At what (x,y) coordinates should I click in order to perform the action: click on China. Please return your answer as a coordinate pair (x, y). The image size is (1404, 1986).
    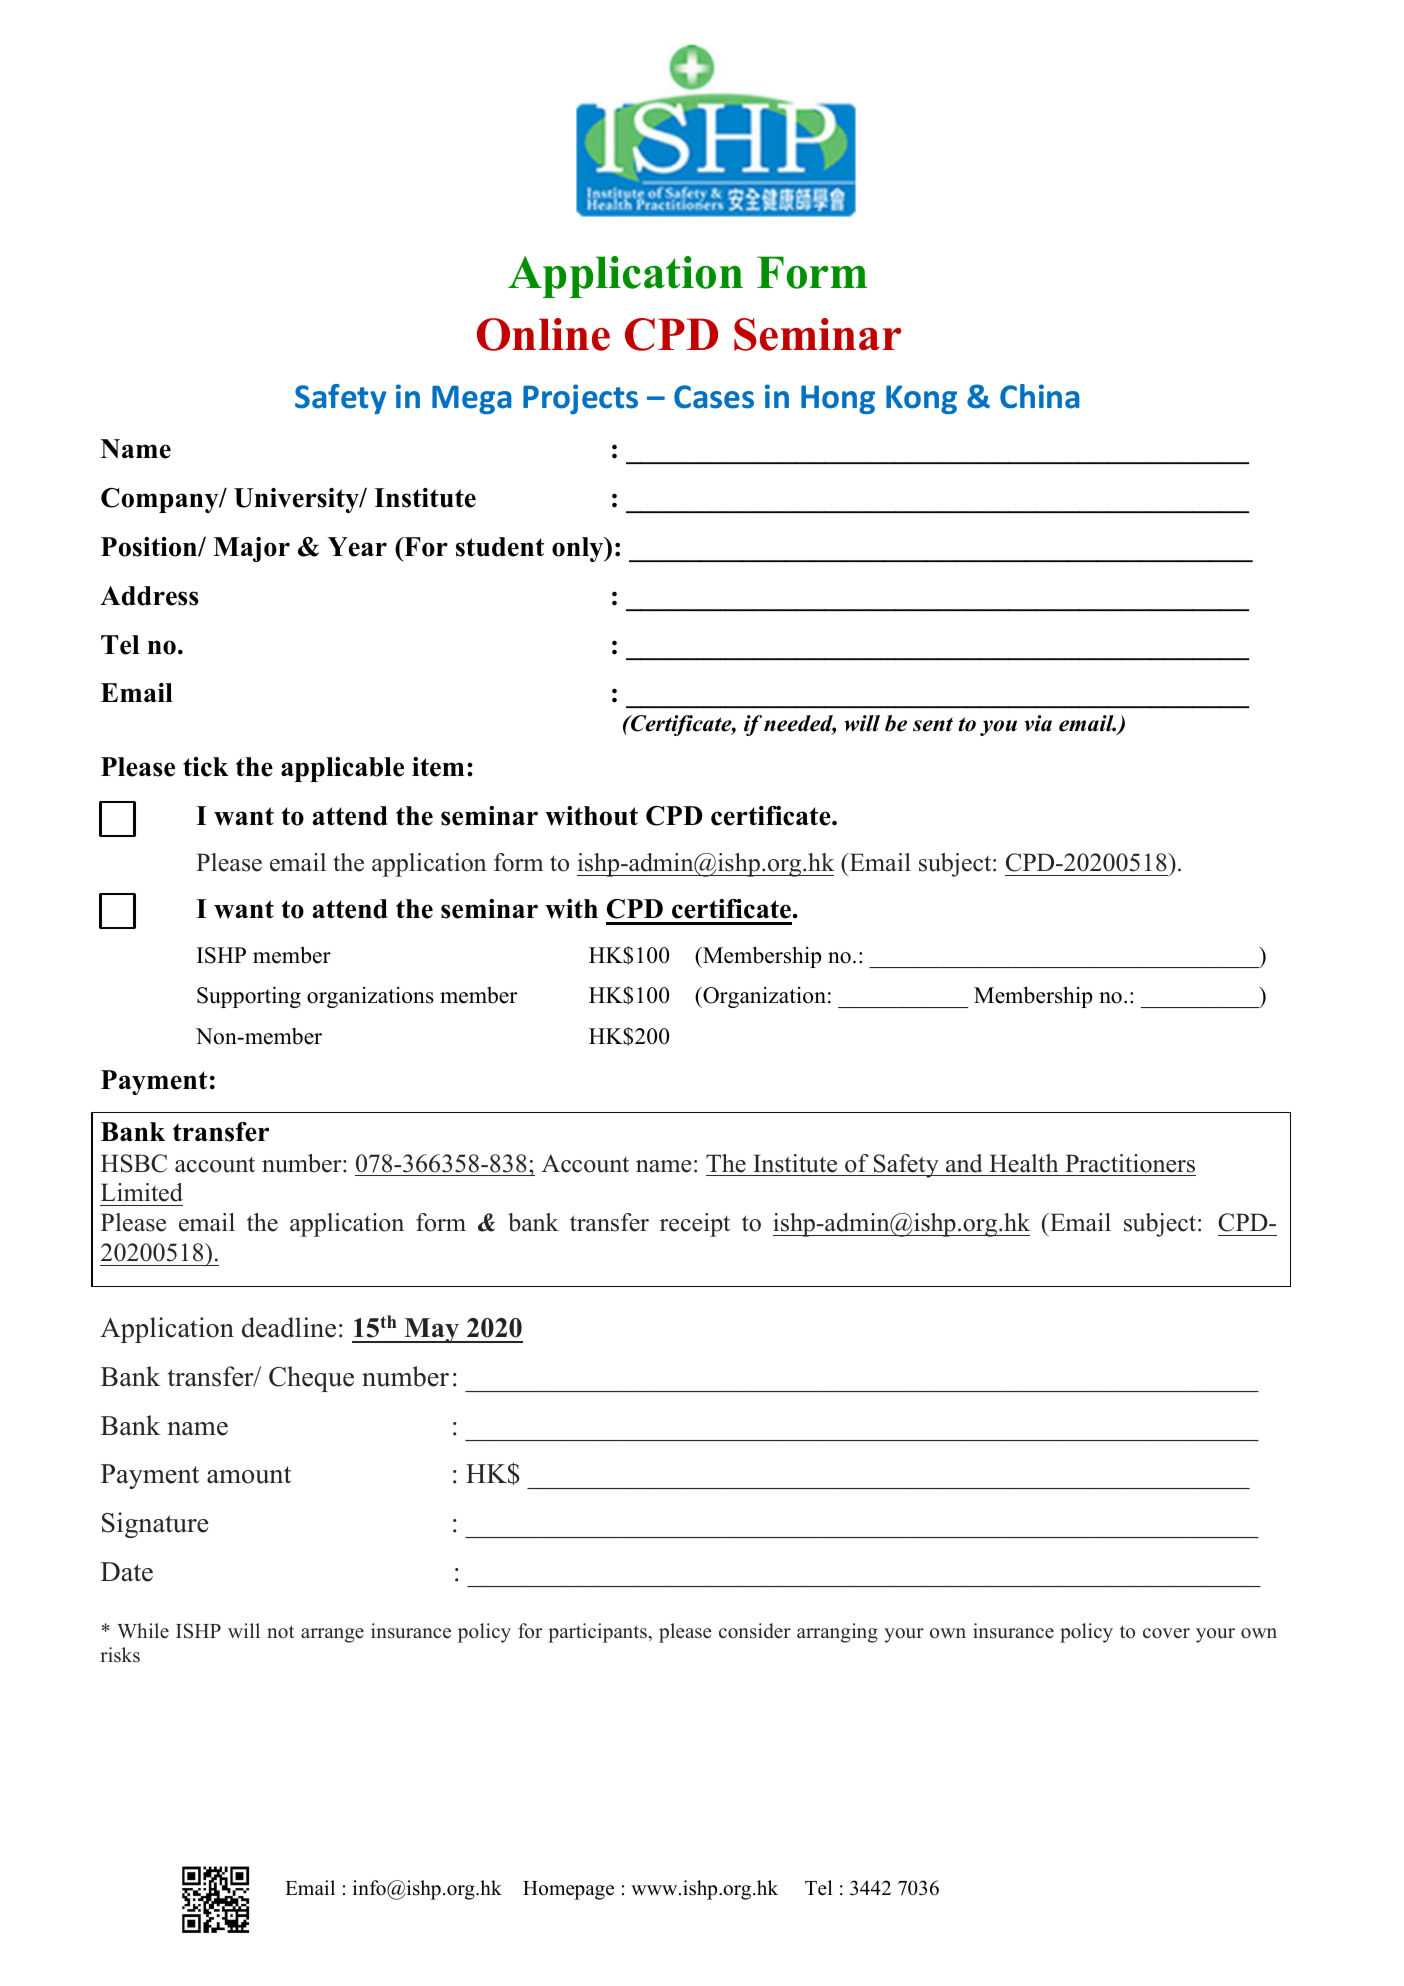
    Looking at the image, I should click on (1039, 396).
